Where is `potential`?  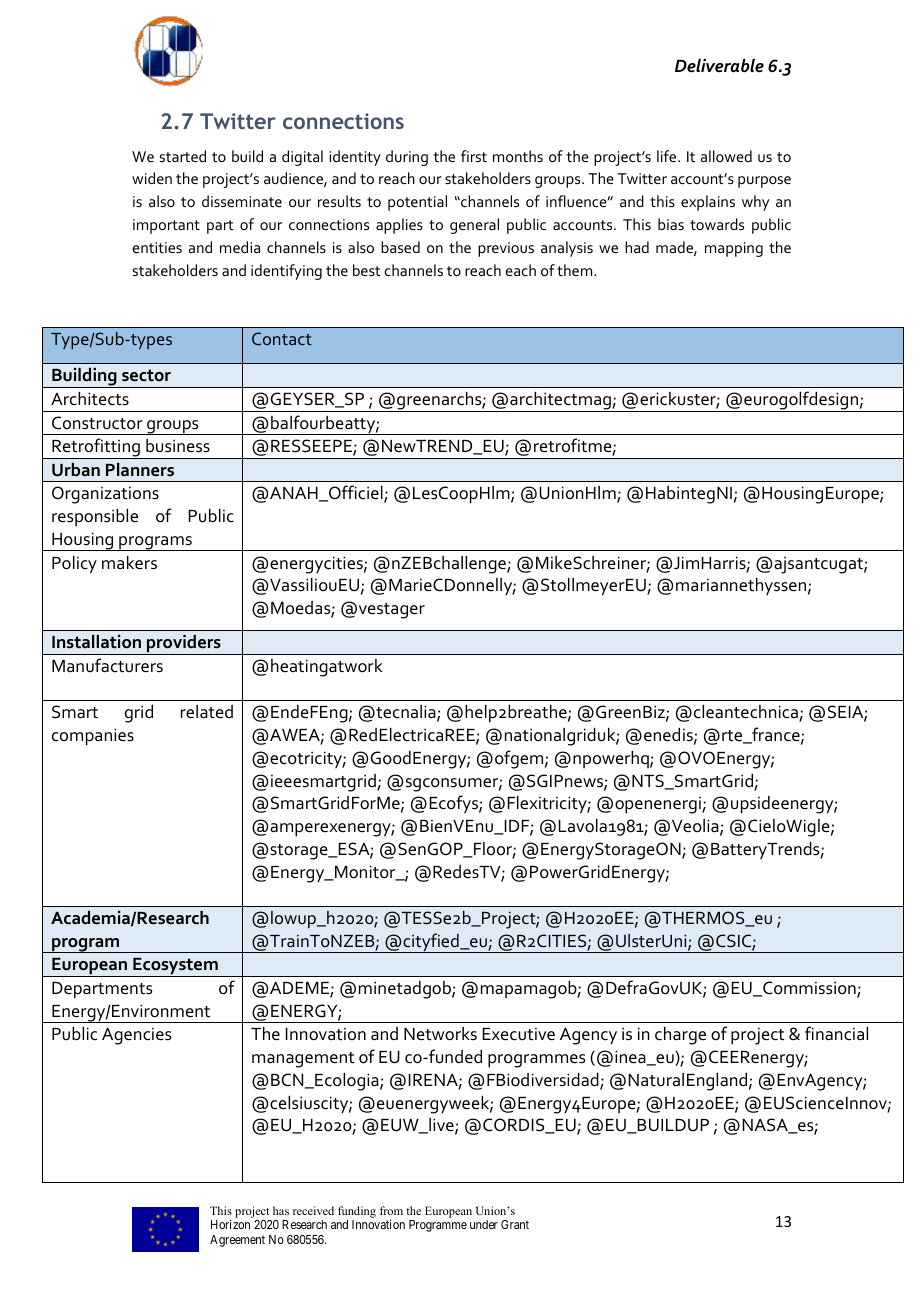
potential is located at coordinates (417, 203).
